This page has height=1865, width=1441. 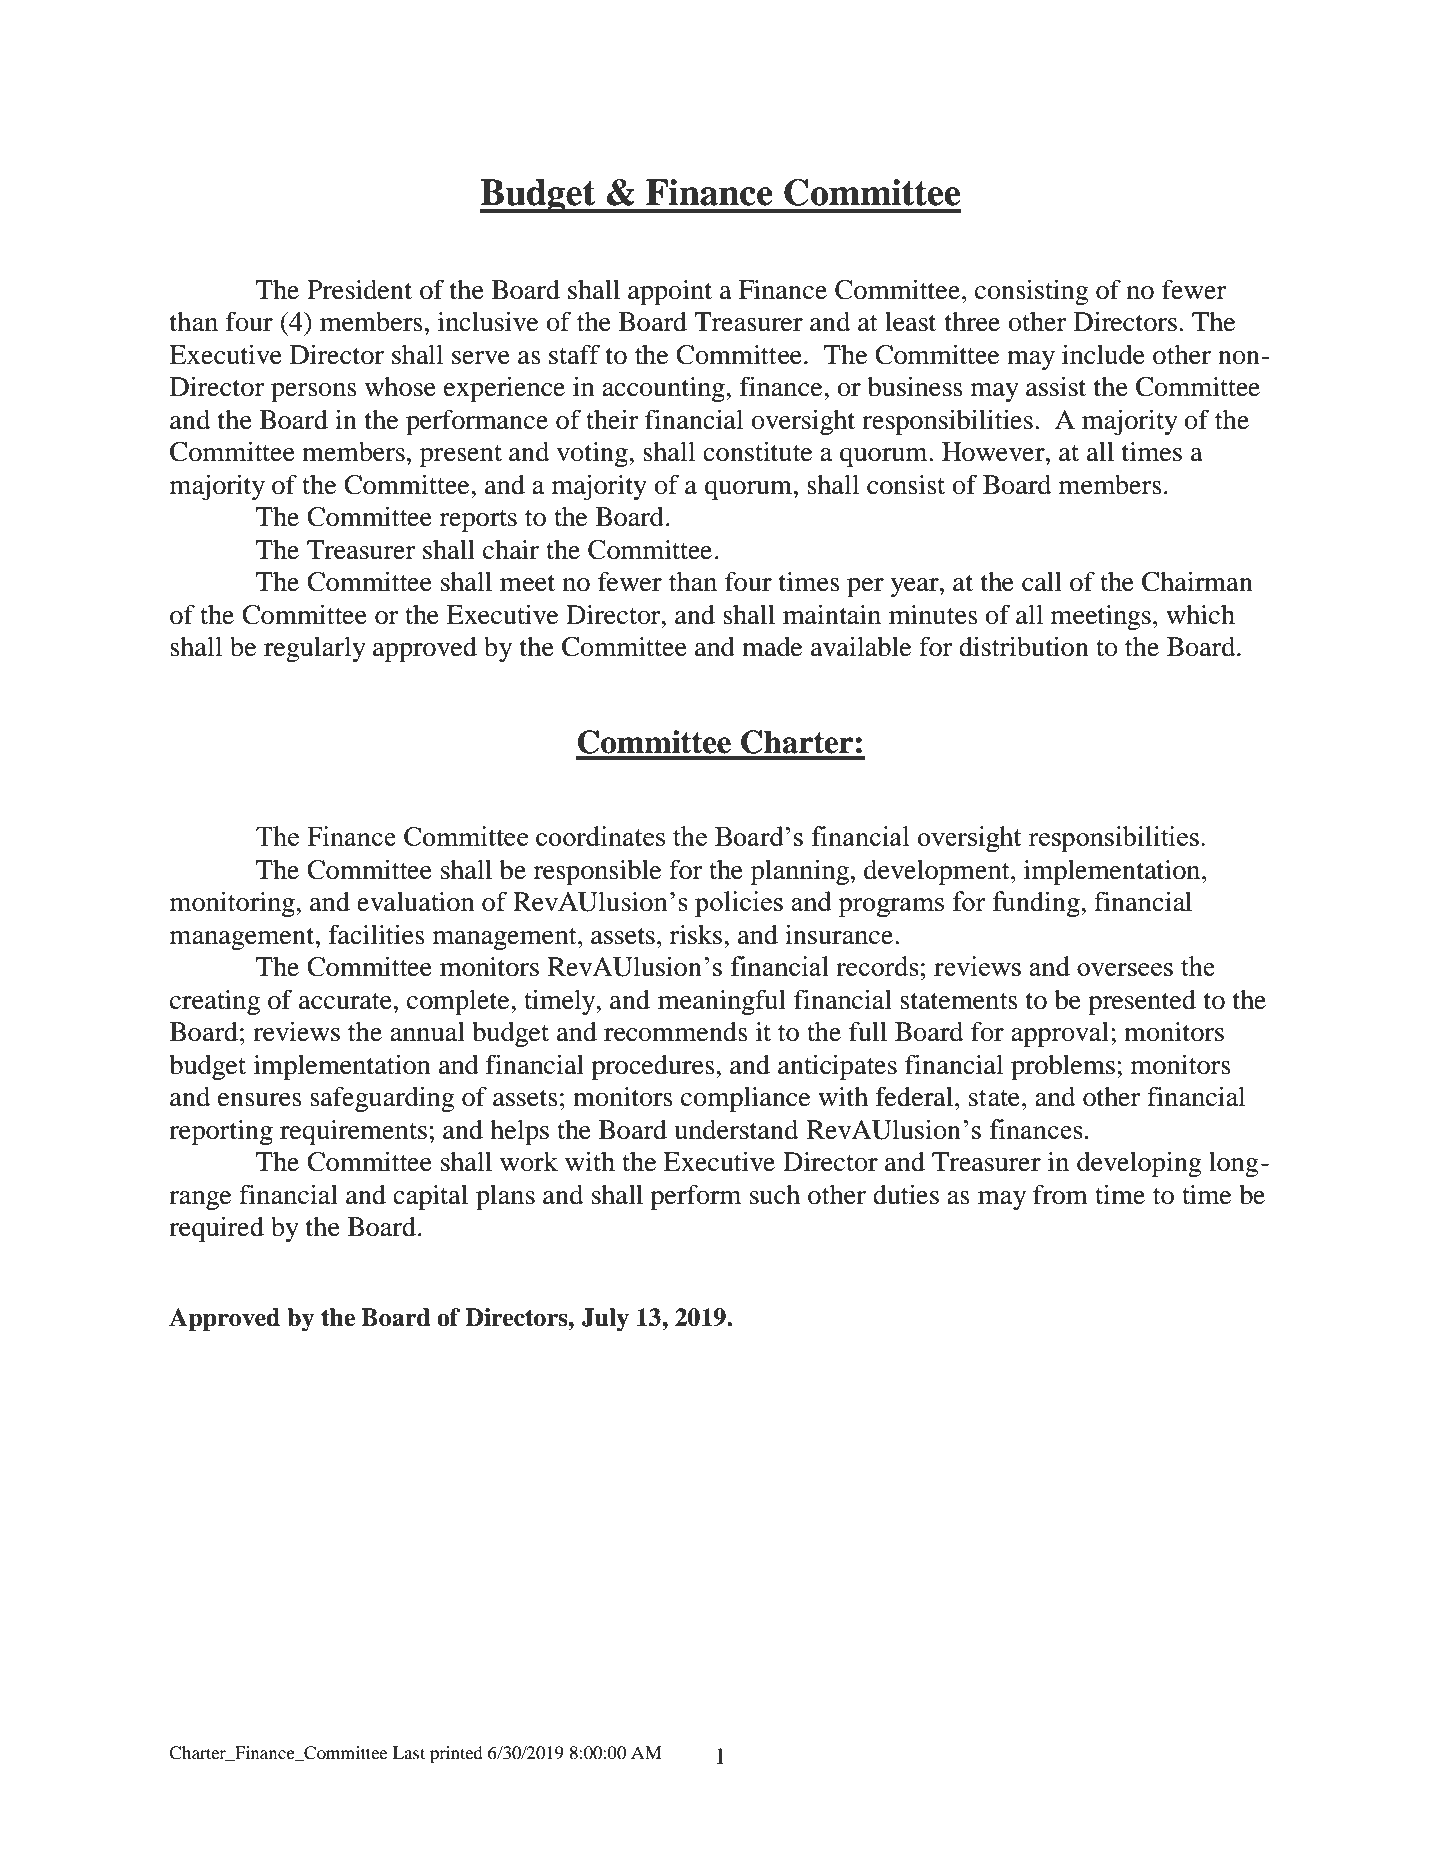 What do you see at coordinates (359, 290) in the page?
I see `President` at bounding box center [359, 290].
